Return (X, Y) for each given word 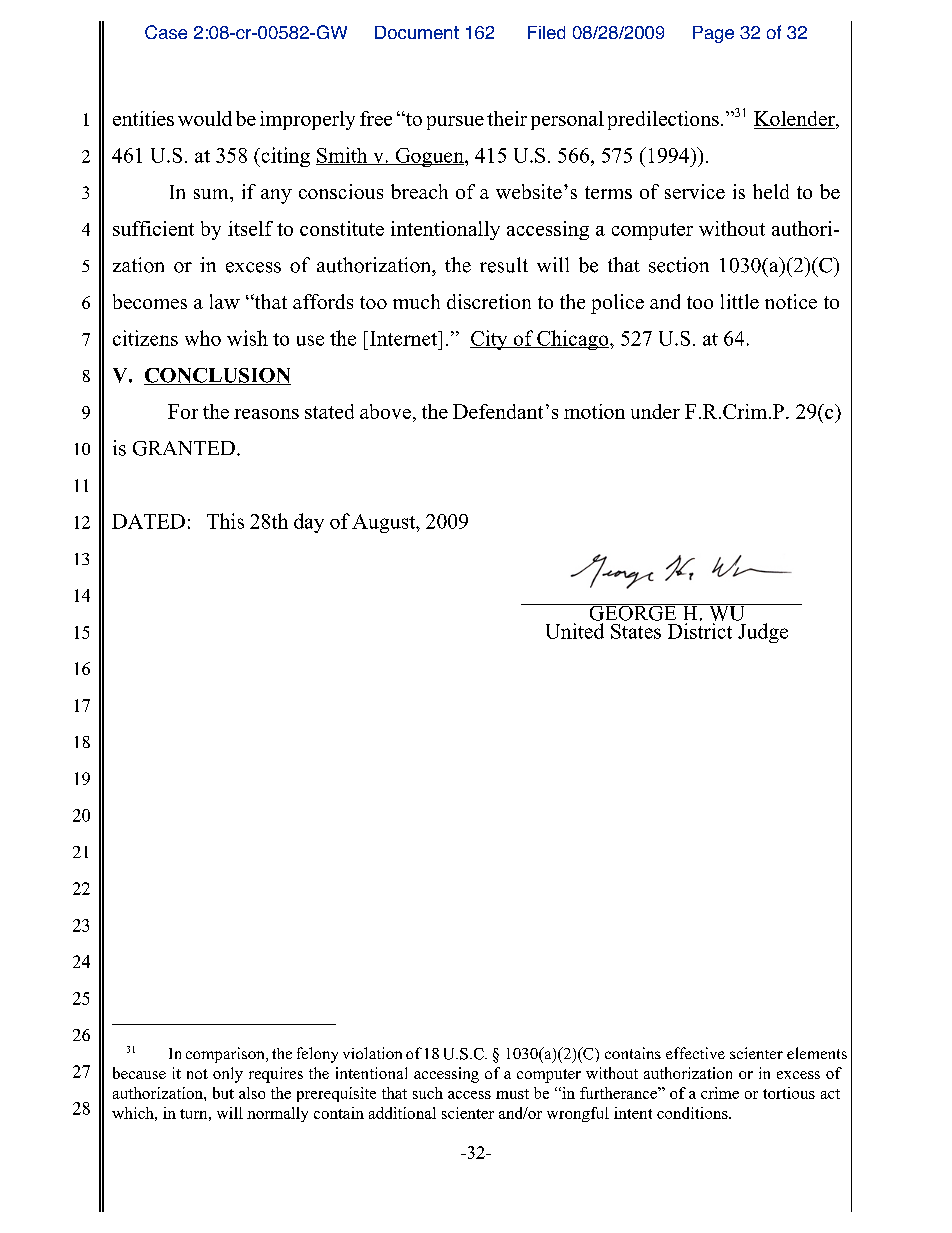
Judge (763, 633)
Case (166, 32)
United (575, 631)
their (507, 118)
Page (713, 34)
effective (695, 1053)
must (512, 1094)
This (225, 521)
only (228, 1075)
